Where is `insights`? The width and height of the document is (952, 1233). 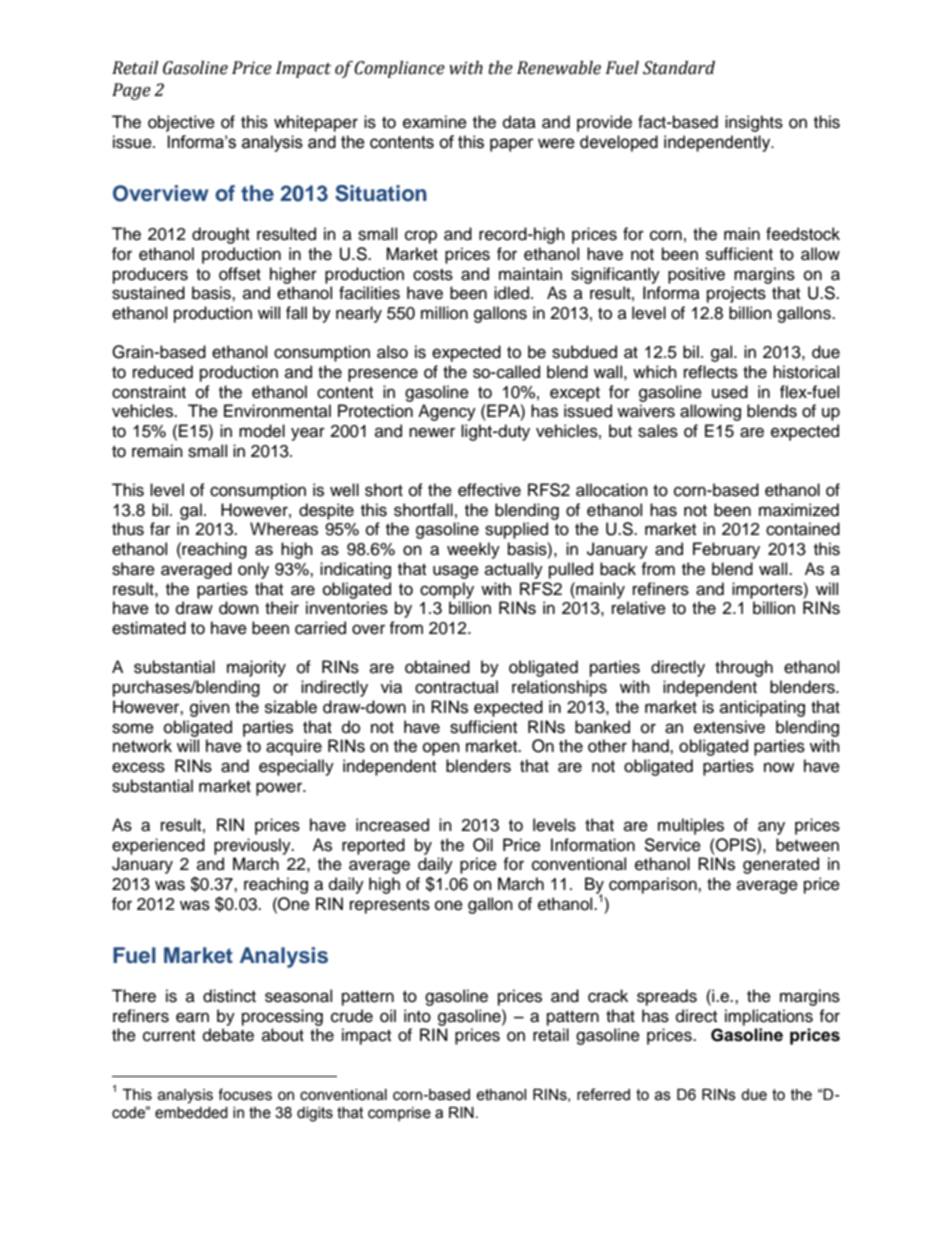 insights is located at coordinates (754, 123).
